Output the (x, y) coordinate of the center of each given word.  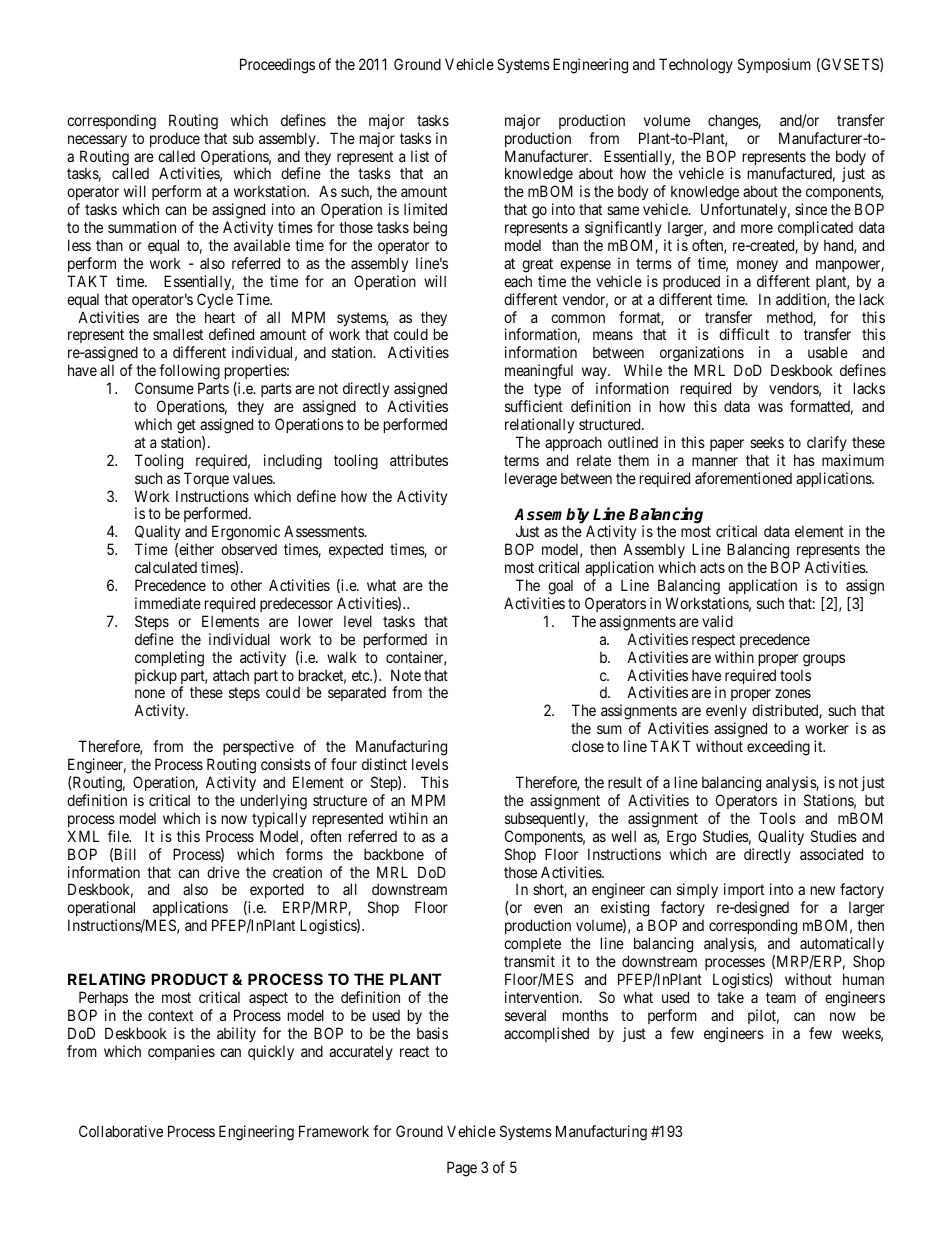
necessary (97, 141)
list (420, 156)
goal (560, 587)
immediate (168, 603)
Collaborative (121, 1131)
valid (717, 621)
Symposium (774, 65)
